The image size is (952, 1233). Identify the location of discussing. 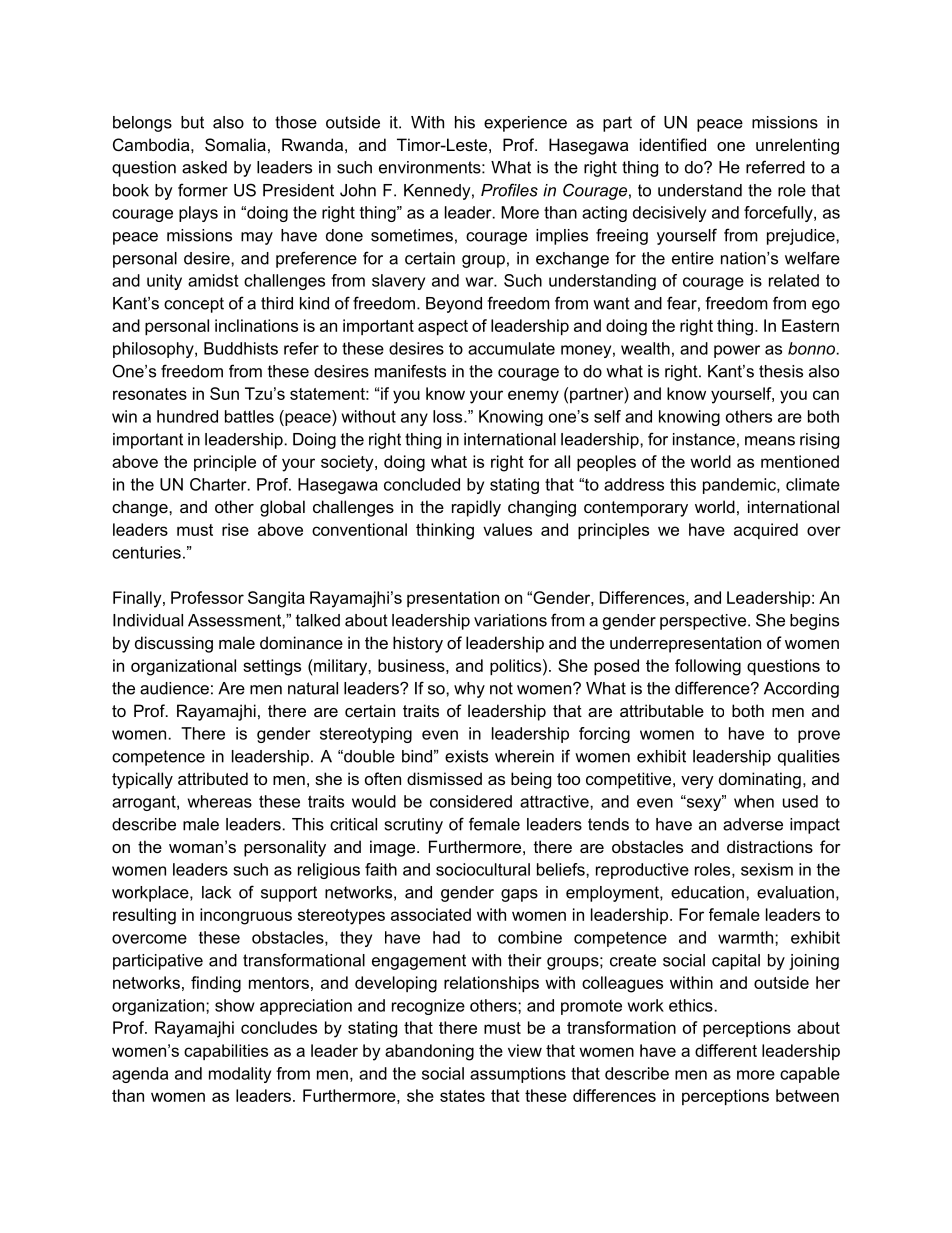
(174, 644).
